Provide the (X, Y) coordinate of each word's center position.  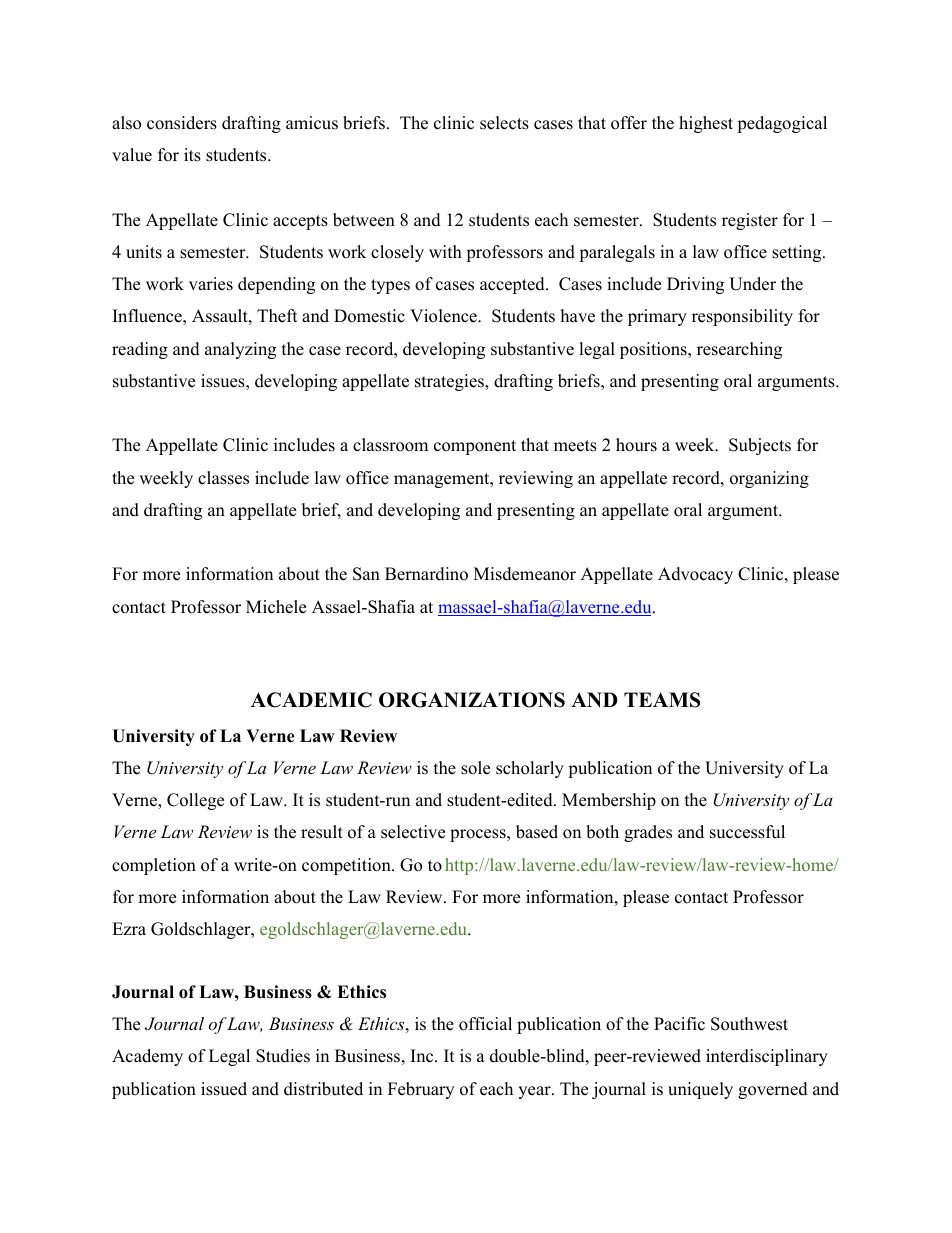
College (195, 801)
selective (413, 832)
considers (182, 123)
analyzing (240, 350)
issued (224, 1089)
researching (739, 350)
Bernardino (426, 574)
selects (504, 123)
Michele (276, 607)
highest (706, 124)
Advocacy (695, 575)
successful (747, 832)
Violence (444, 316)
